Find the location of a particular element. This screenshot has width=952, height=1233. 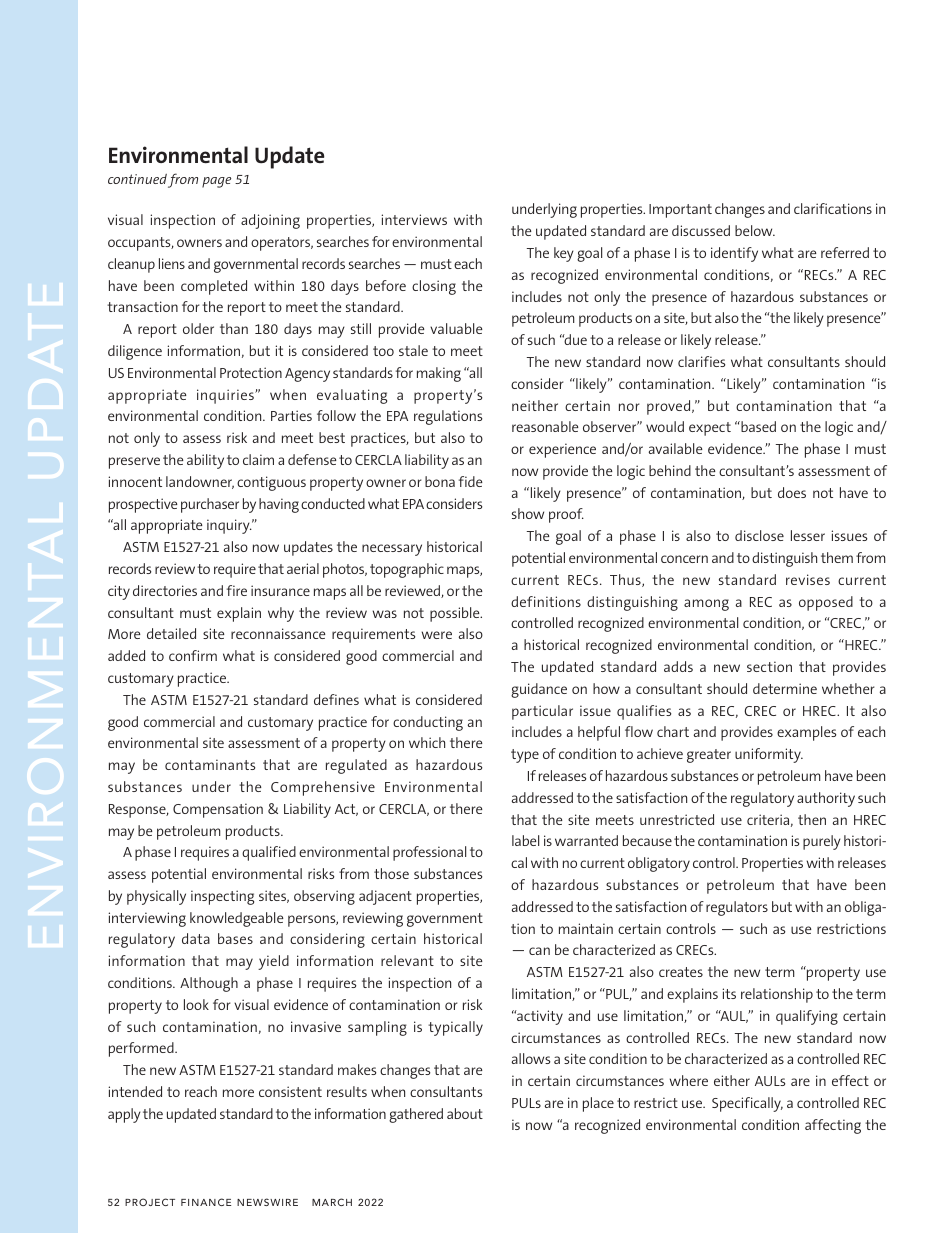

below is located at coordinates (755, 230).
